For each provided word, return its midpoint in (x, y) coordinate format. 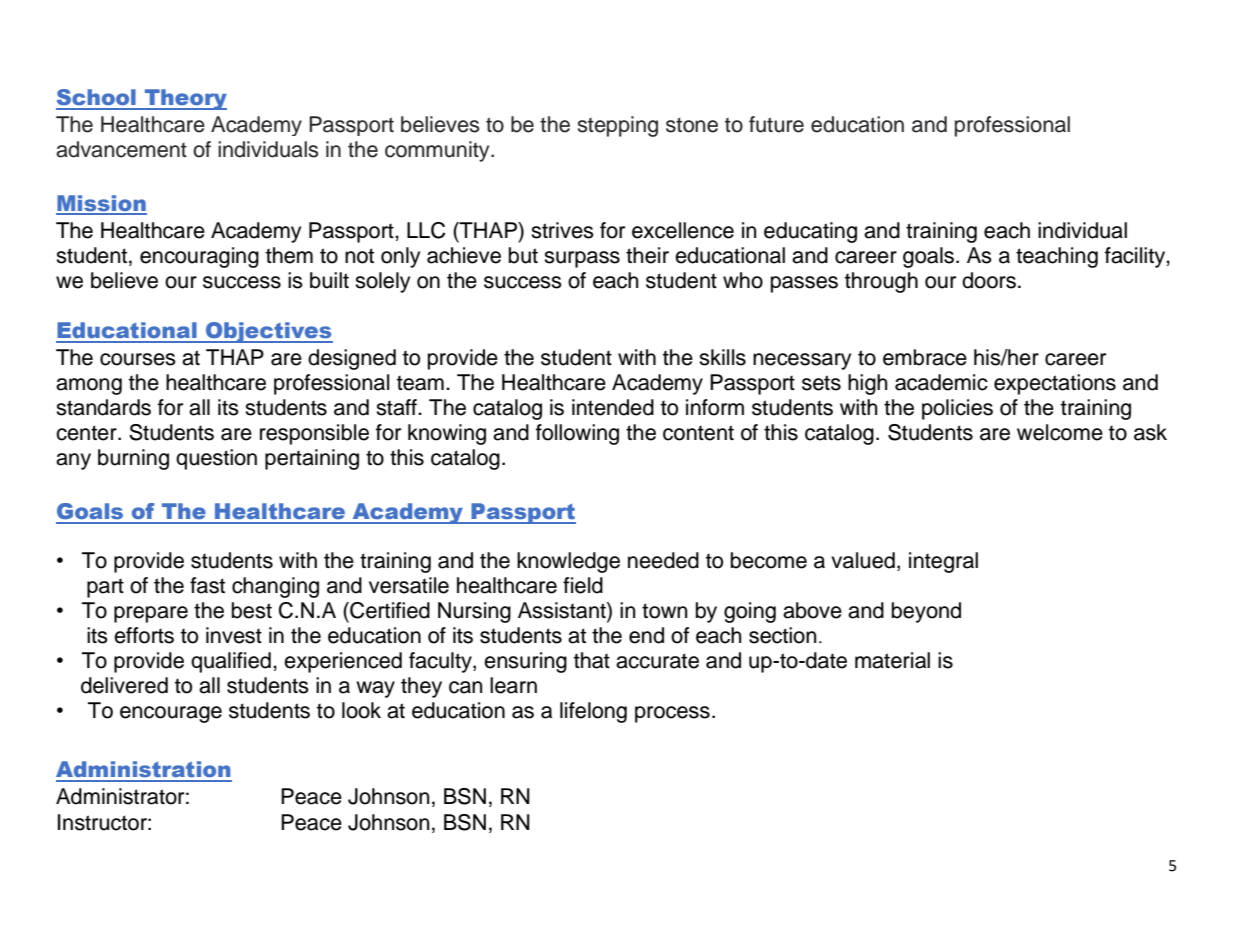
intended (613, 407)
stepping (618, 126)
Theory (185, 99)
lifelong (593, 712)
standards (103, 407)
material (892, 660)
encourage (171, 714)
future (776, 124)
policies (957, 409)
